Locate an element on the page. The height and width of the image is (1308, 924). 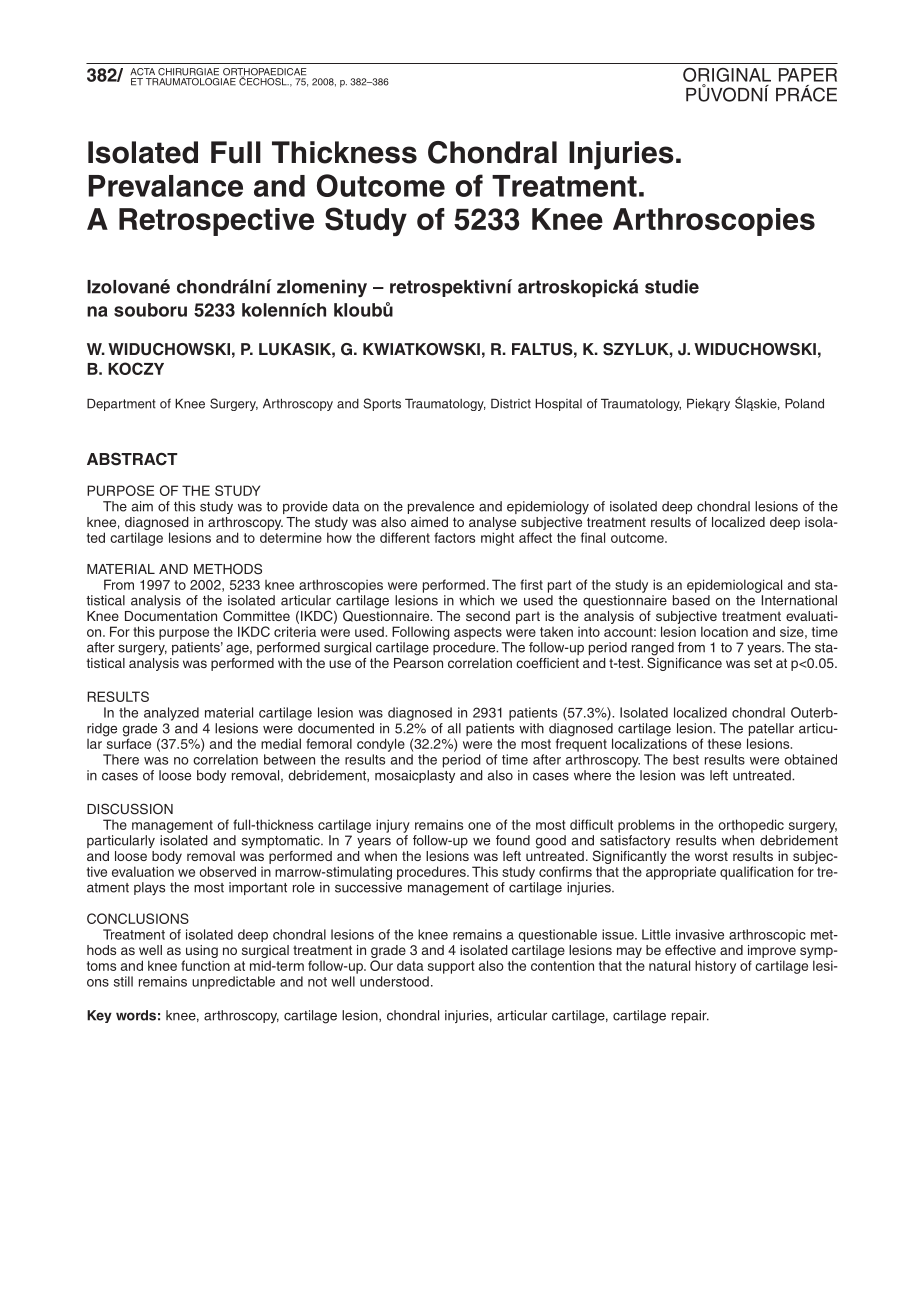
PAPER is located at coordinates (808, 75).
